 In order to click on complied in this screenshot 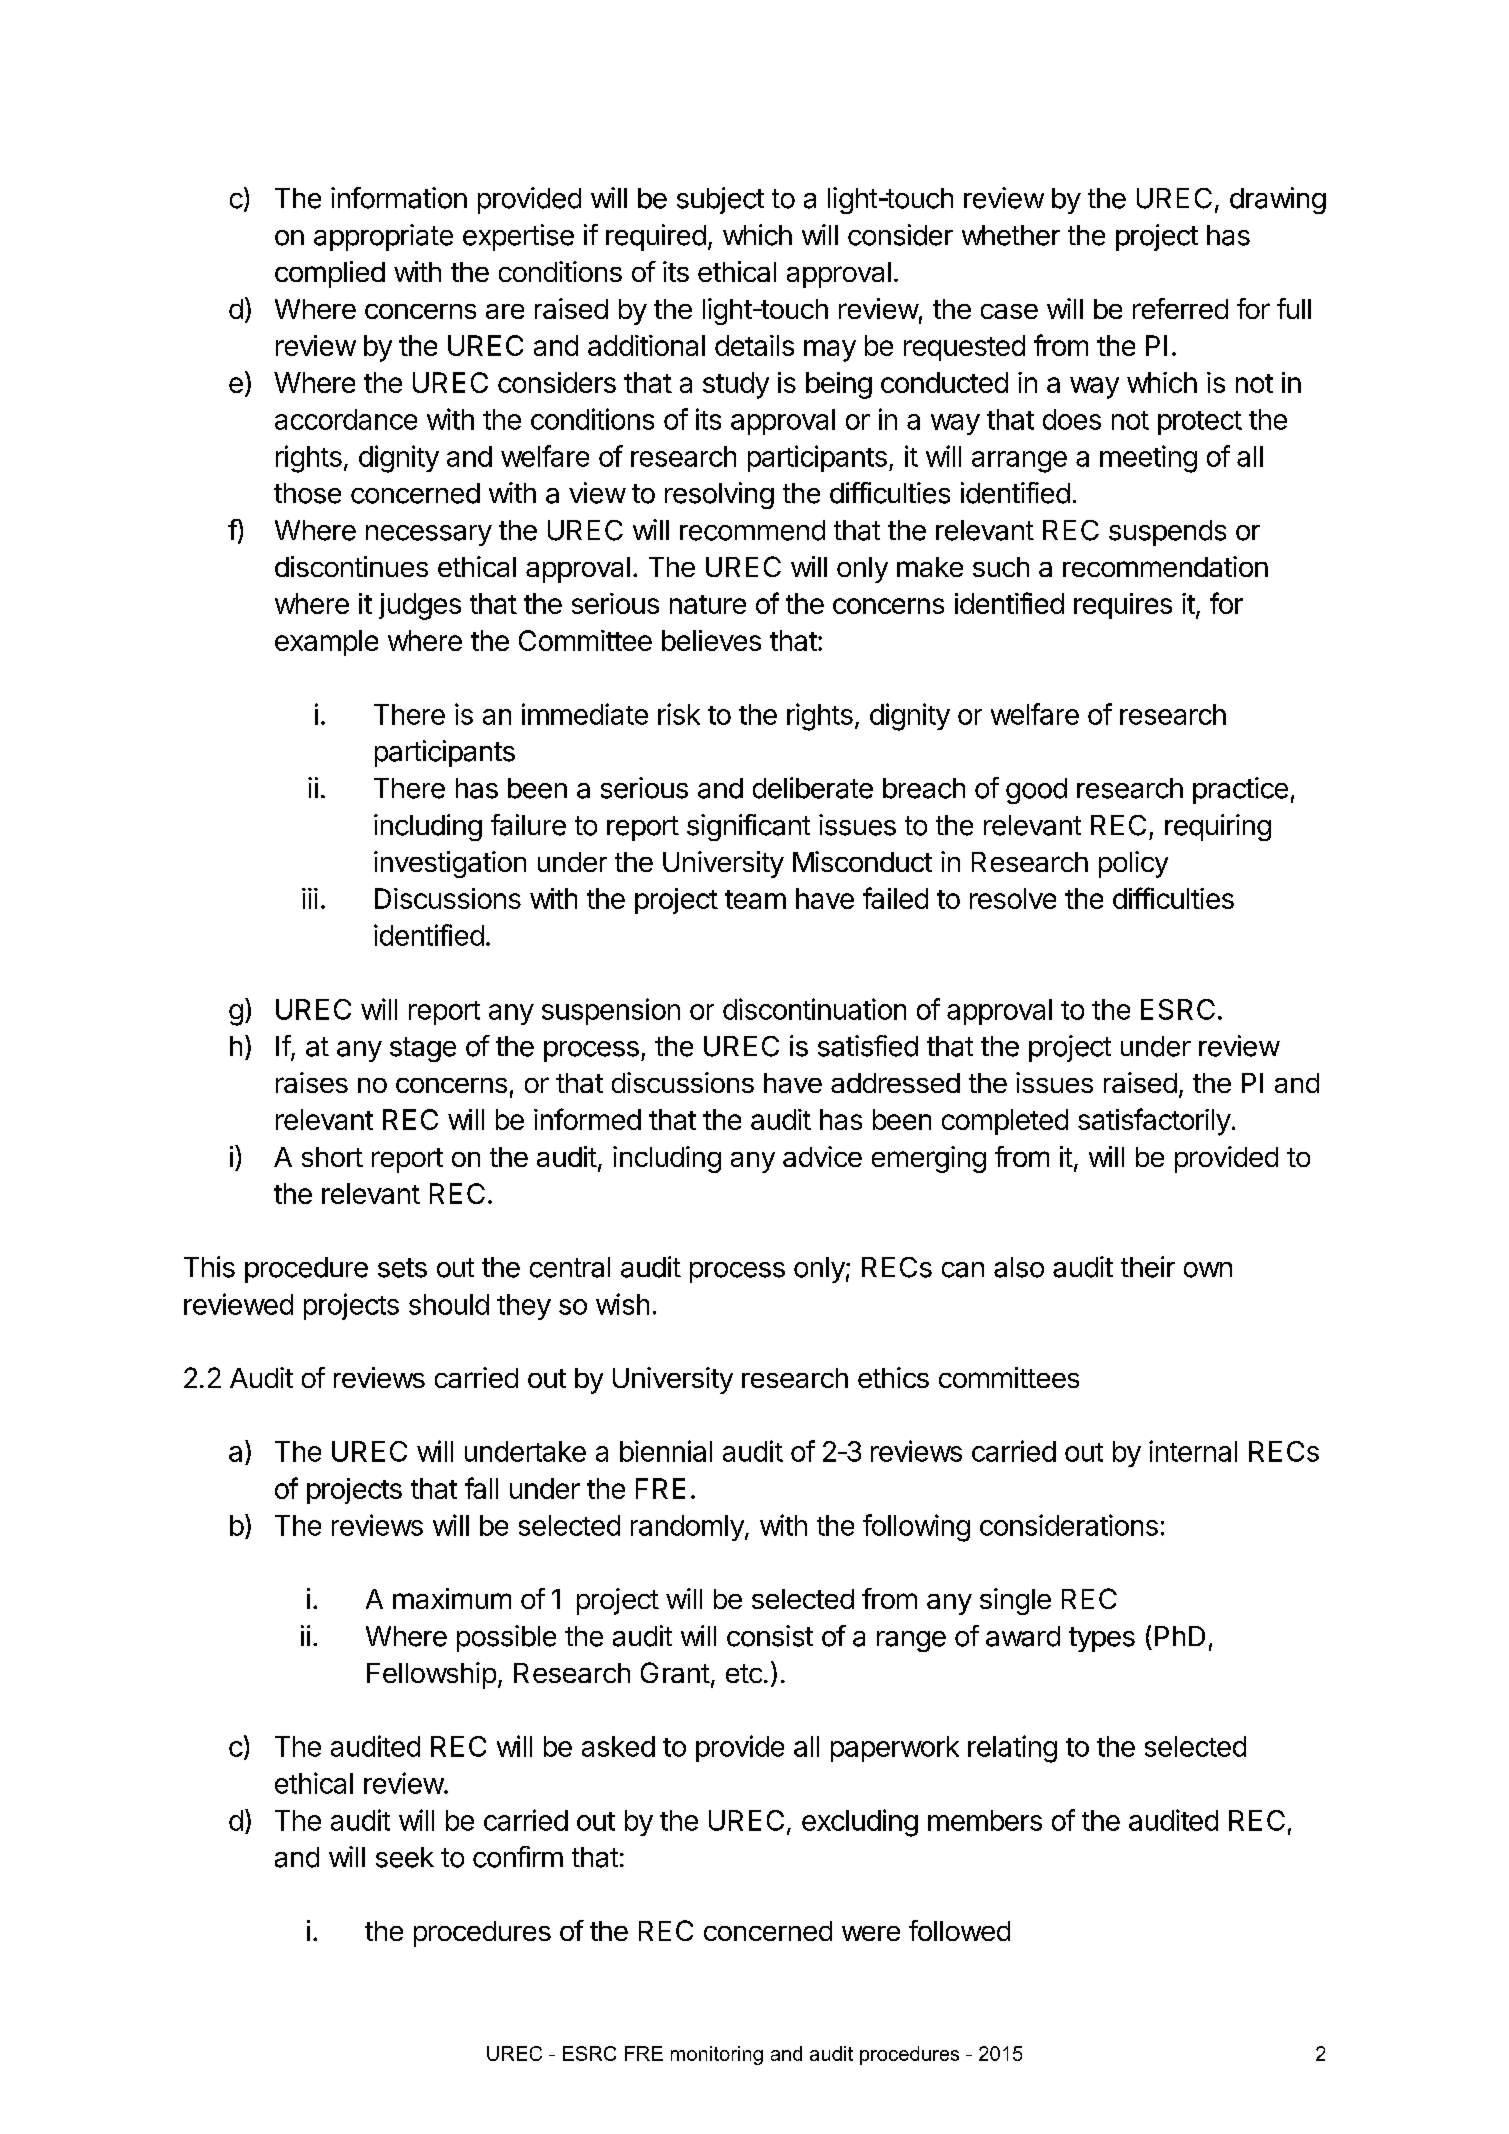, I will do `click(330, 274)`.
